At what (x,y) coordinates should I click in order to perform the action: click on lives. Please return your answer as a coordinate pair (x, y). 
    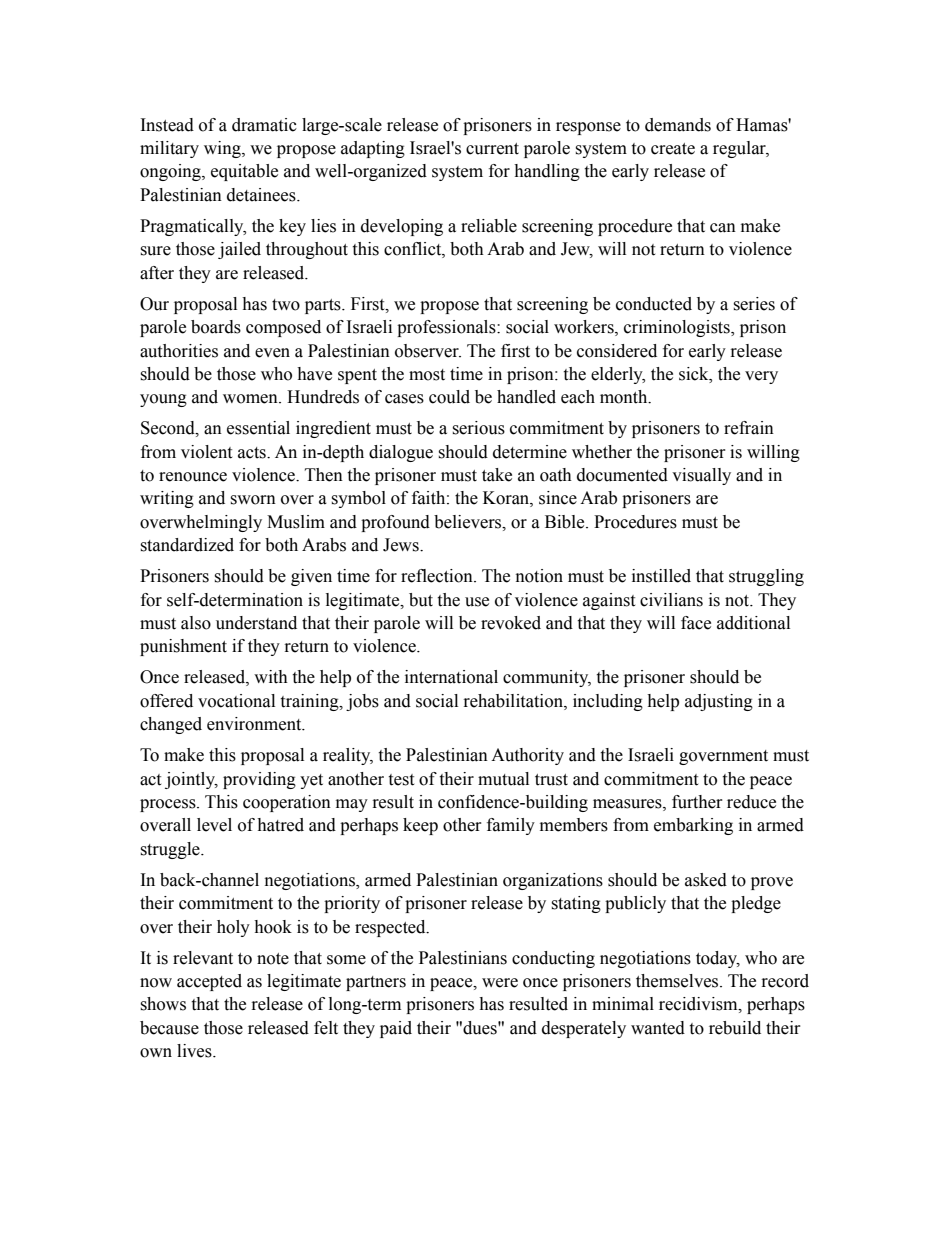
    Looking at the image, I should click on (195, 1051).
